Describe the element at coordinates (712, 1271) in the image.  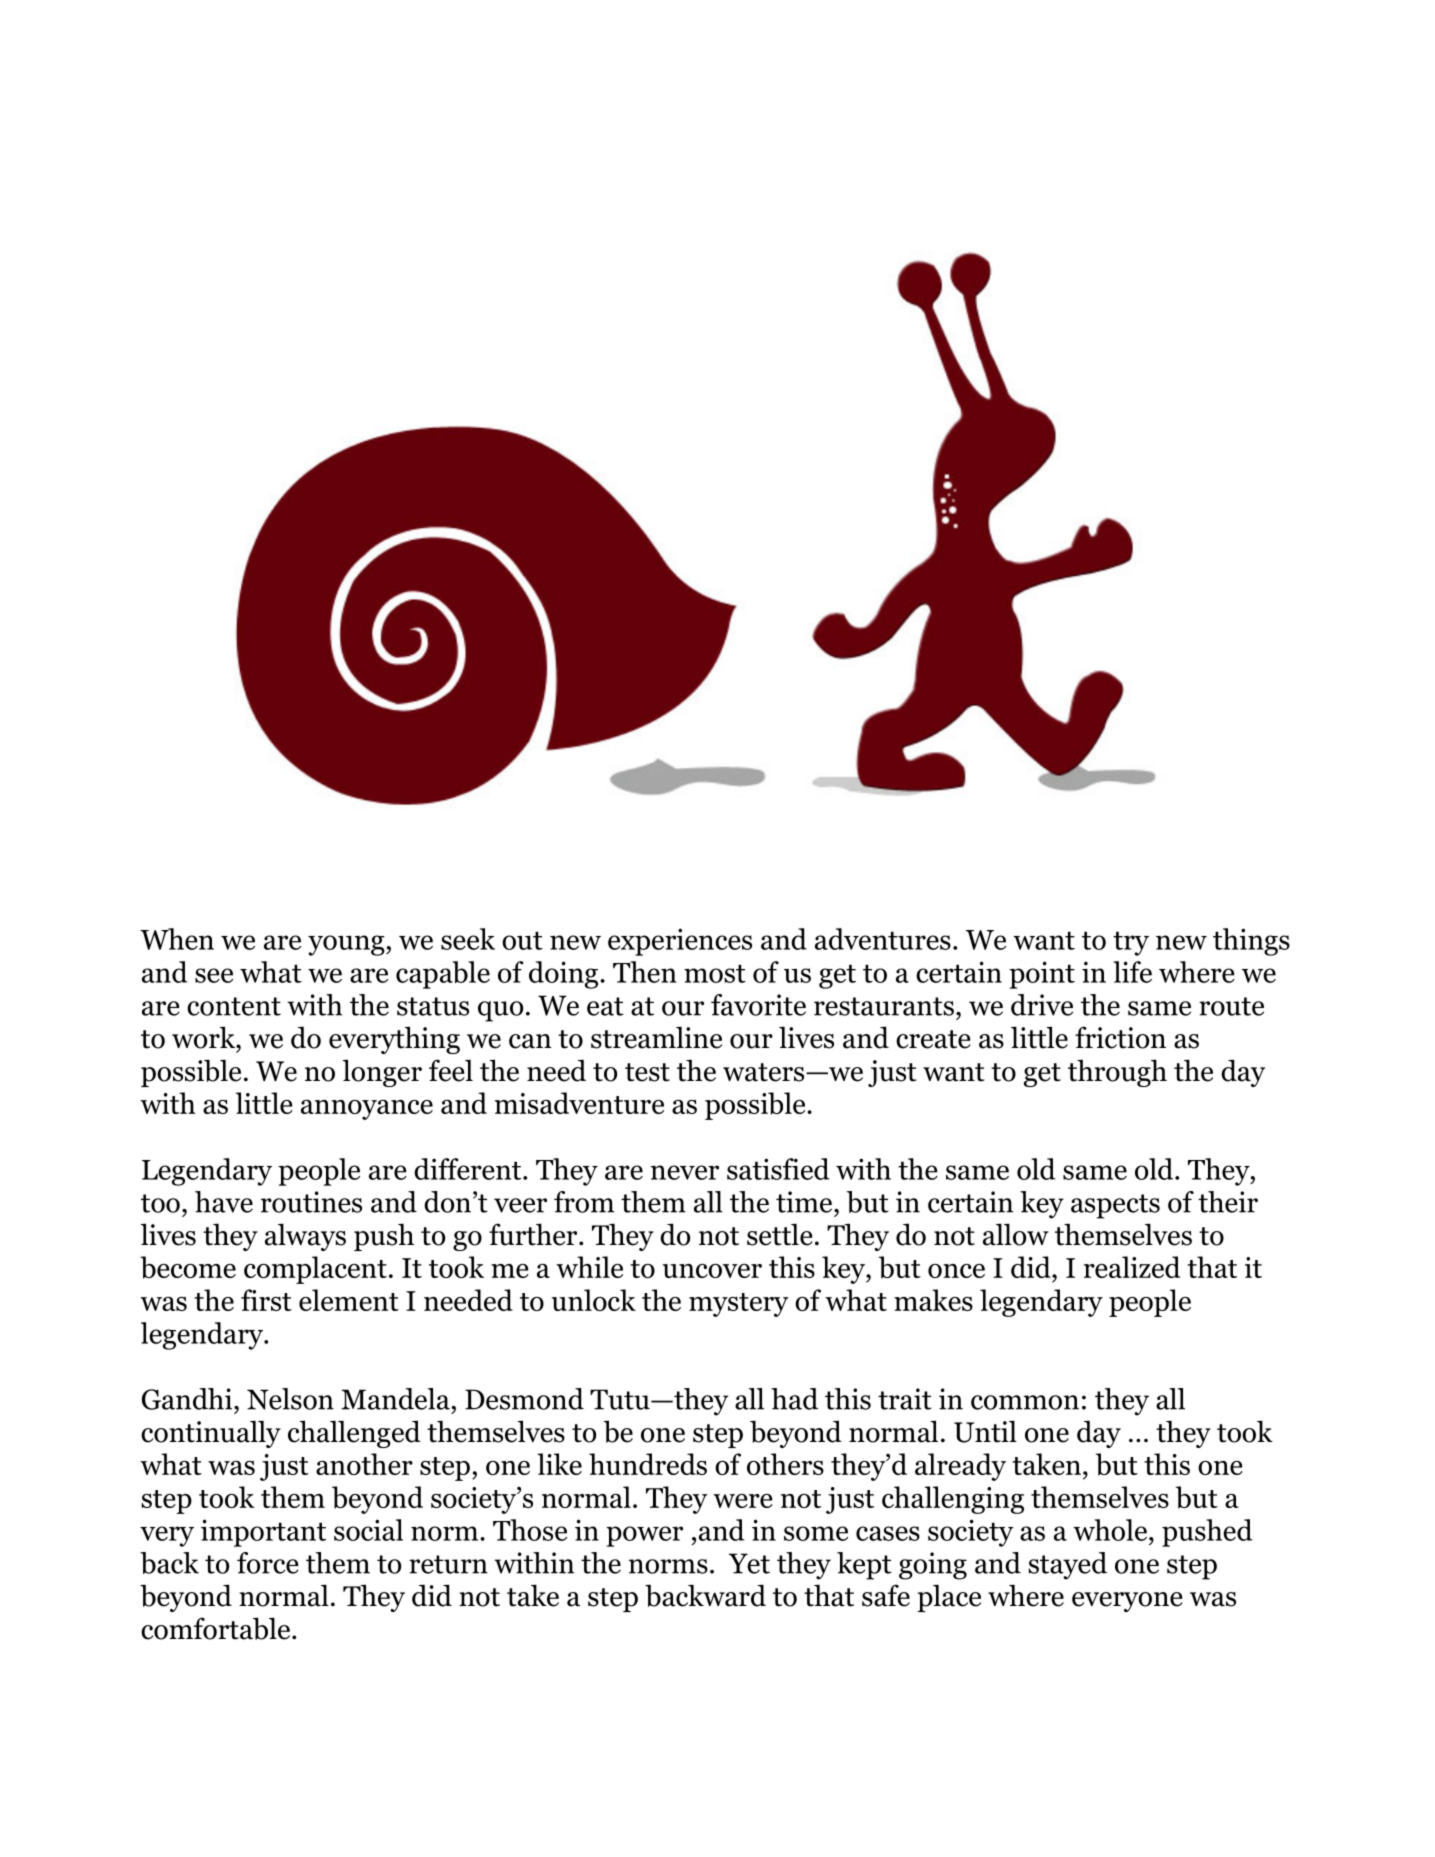
I see `uncover` at that location.
